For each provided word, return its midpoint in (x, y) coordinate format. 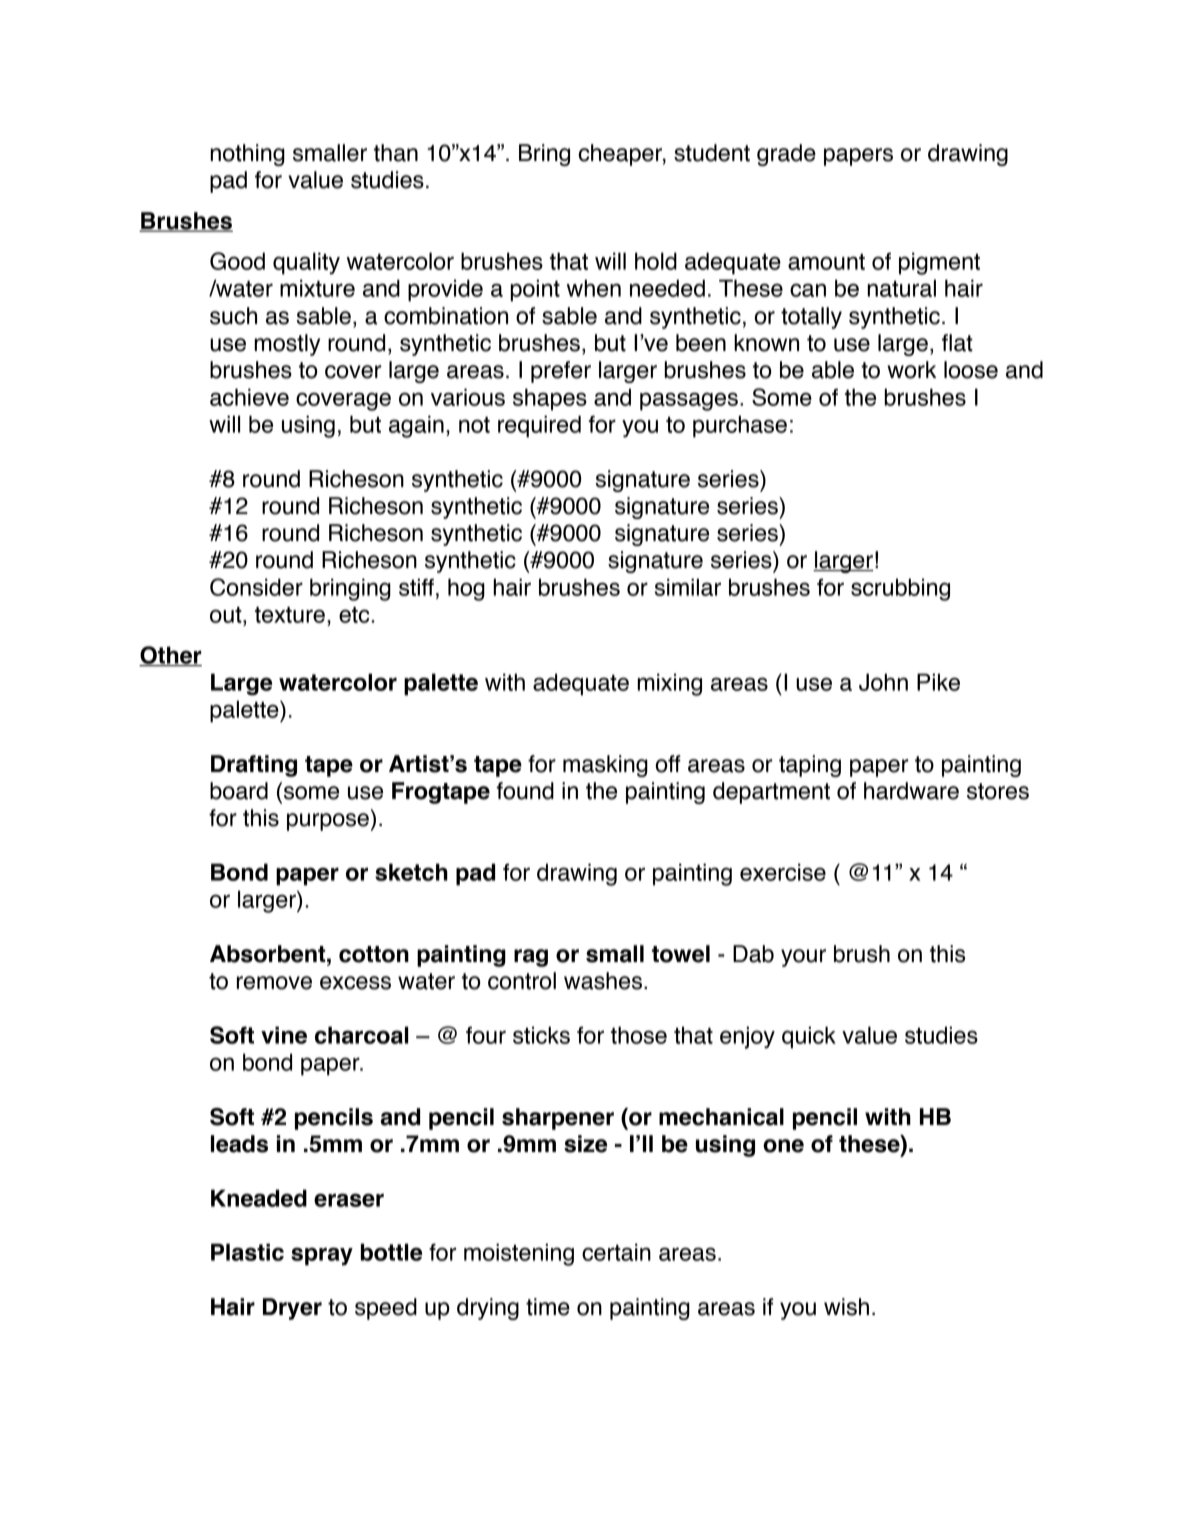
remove (274, 983)
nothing (248, 155)
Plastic (247, 1252)
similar (688, 587)
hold (656, 261)
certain (616, 1252)
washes (603, 981)
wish (846, 1307)
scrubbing (900, 589)
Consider (256, 587)
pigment (939, 263)
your (803, 958)
